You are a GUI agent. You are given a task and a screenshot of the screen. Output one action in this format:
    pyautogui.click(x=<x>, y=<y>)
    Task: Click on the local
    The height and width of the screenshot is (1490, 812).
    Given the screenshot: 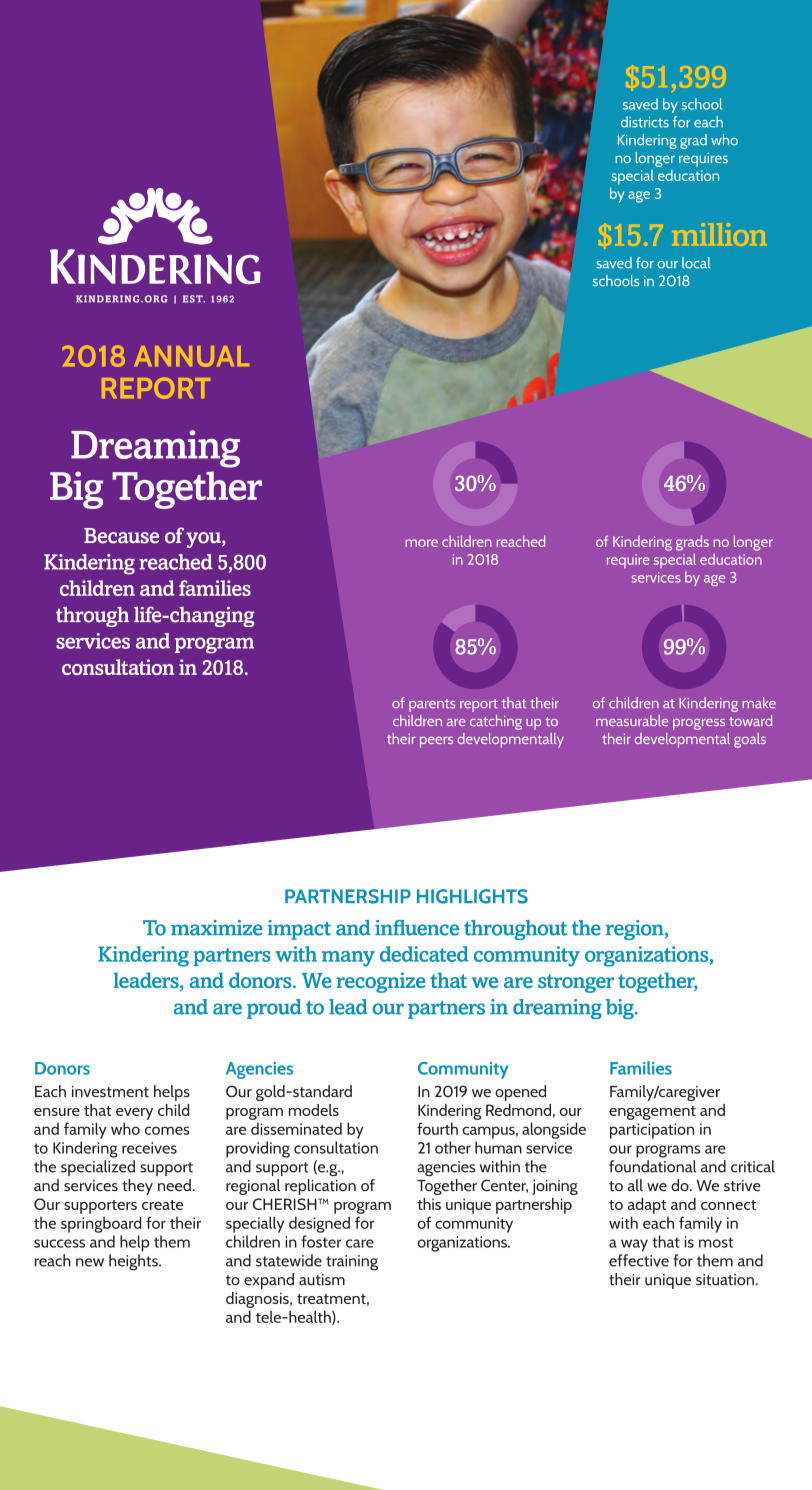 What is the action you would take?
    pyautogui.click(x=696, y=263)
